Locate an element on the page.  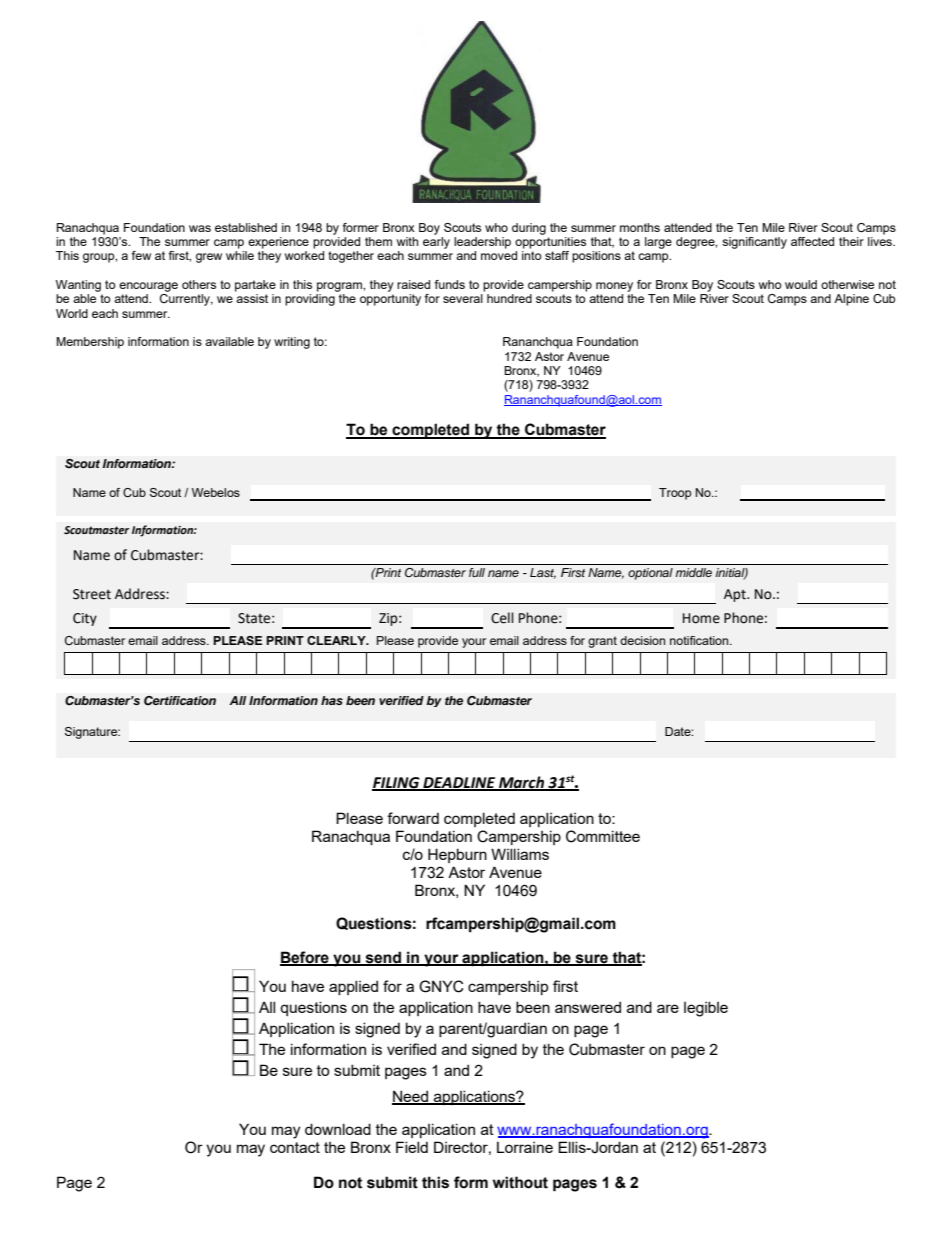
significantly is located at coordinates (754, 243).
